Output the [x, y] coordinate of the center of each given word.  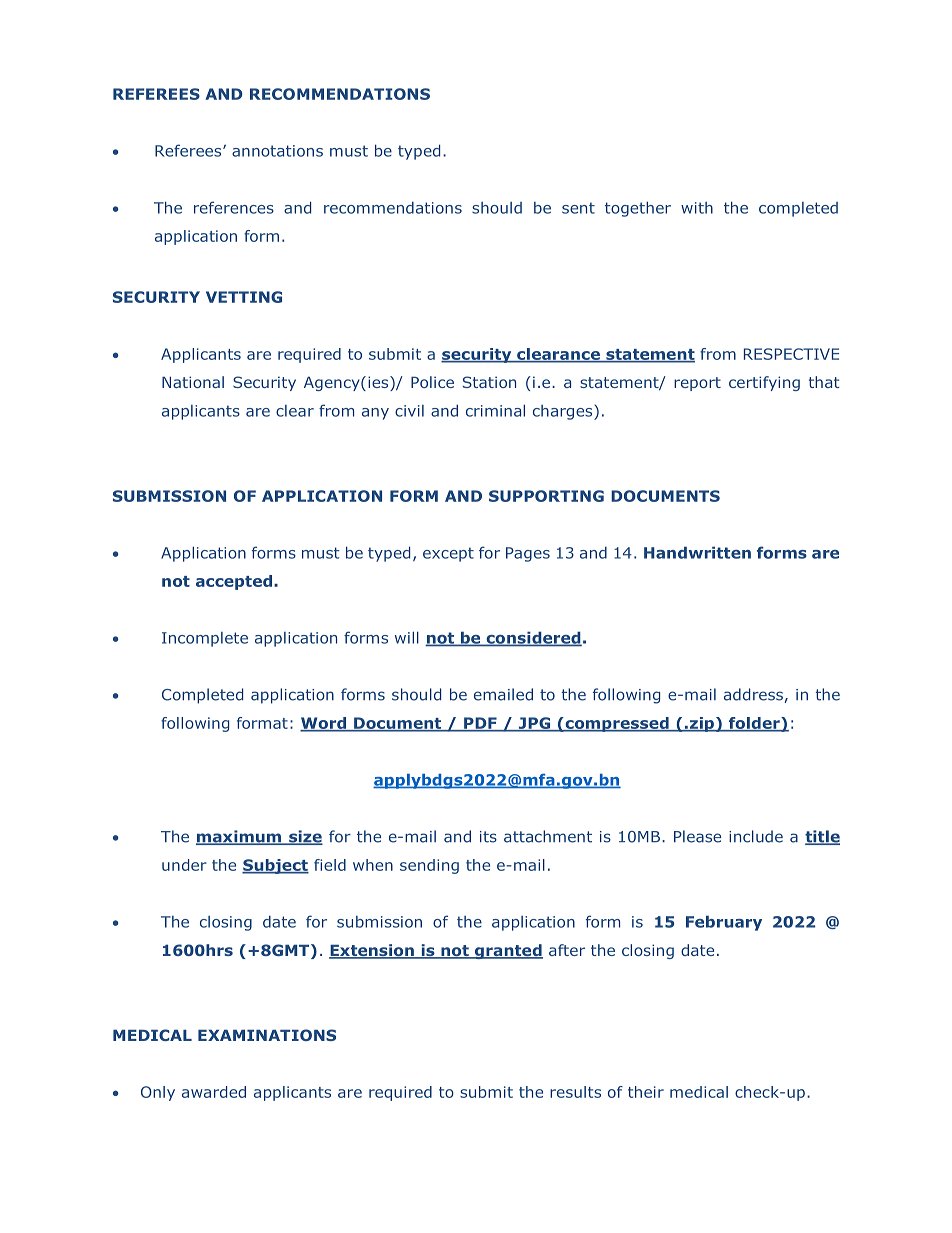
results [575, 1092]
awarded [214, 1092]
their [646, 1092]
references [234, 207]
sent [578, 208]
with [697, 208]
